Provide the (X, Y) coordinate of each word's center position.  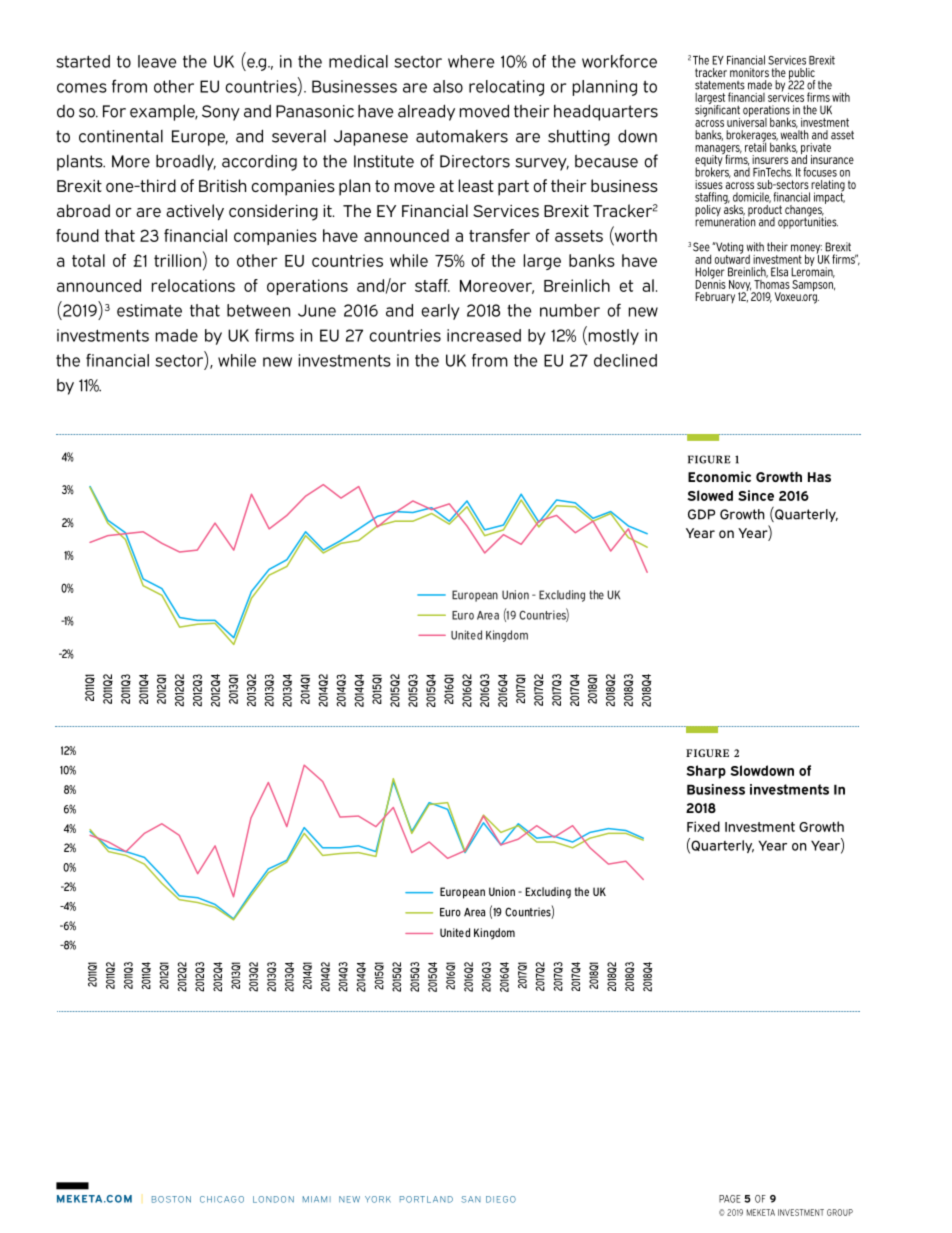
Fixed (703, 826)
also (448, 86)
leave (157, 61)
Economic (719, 476)
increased (484, 335)
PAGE (730, 1199)
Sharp (706, 772)
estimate (149, 310)
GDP (701, 514)
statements (720, 85)
